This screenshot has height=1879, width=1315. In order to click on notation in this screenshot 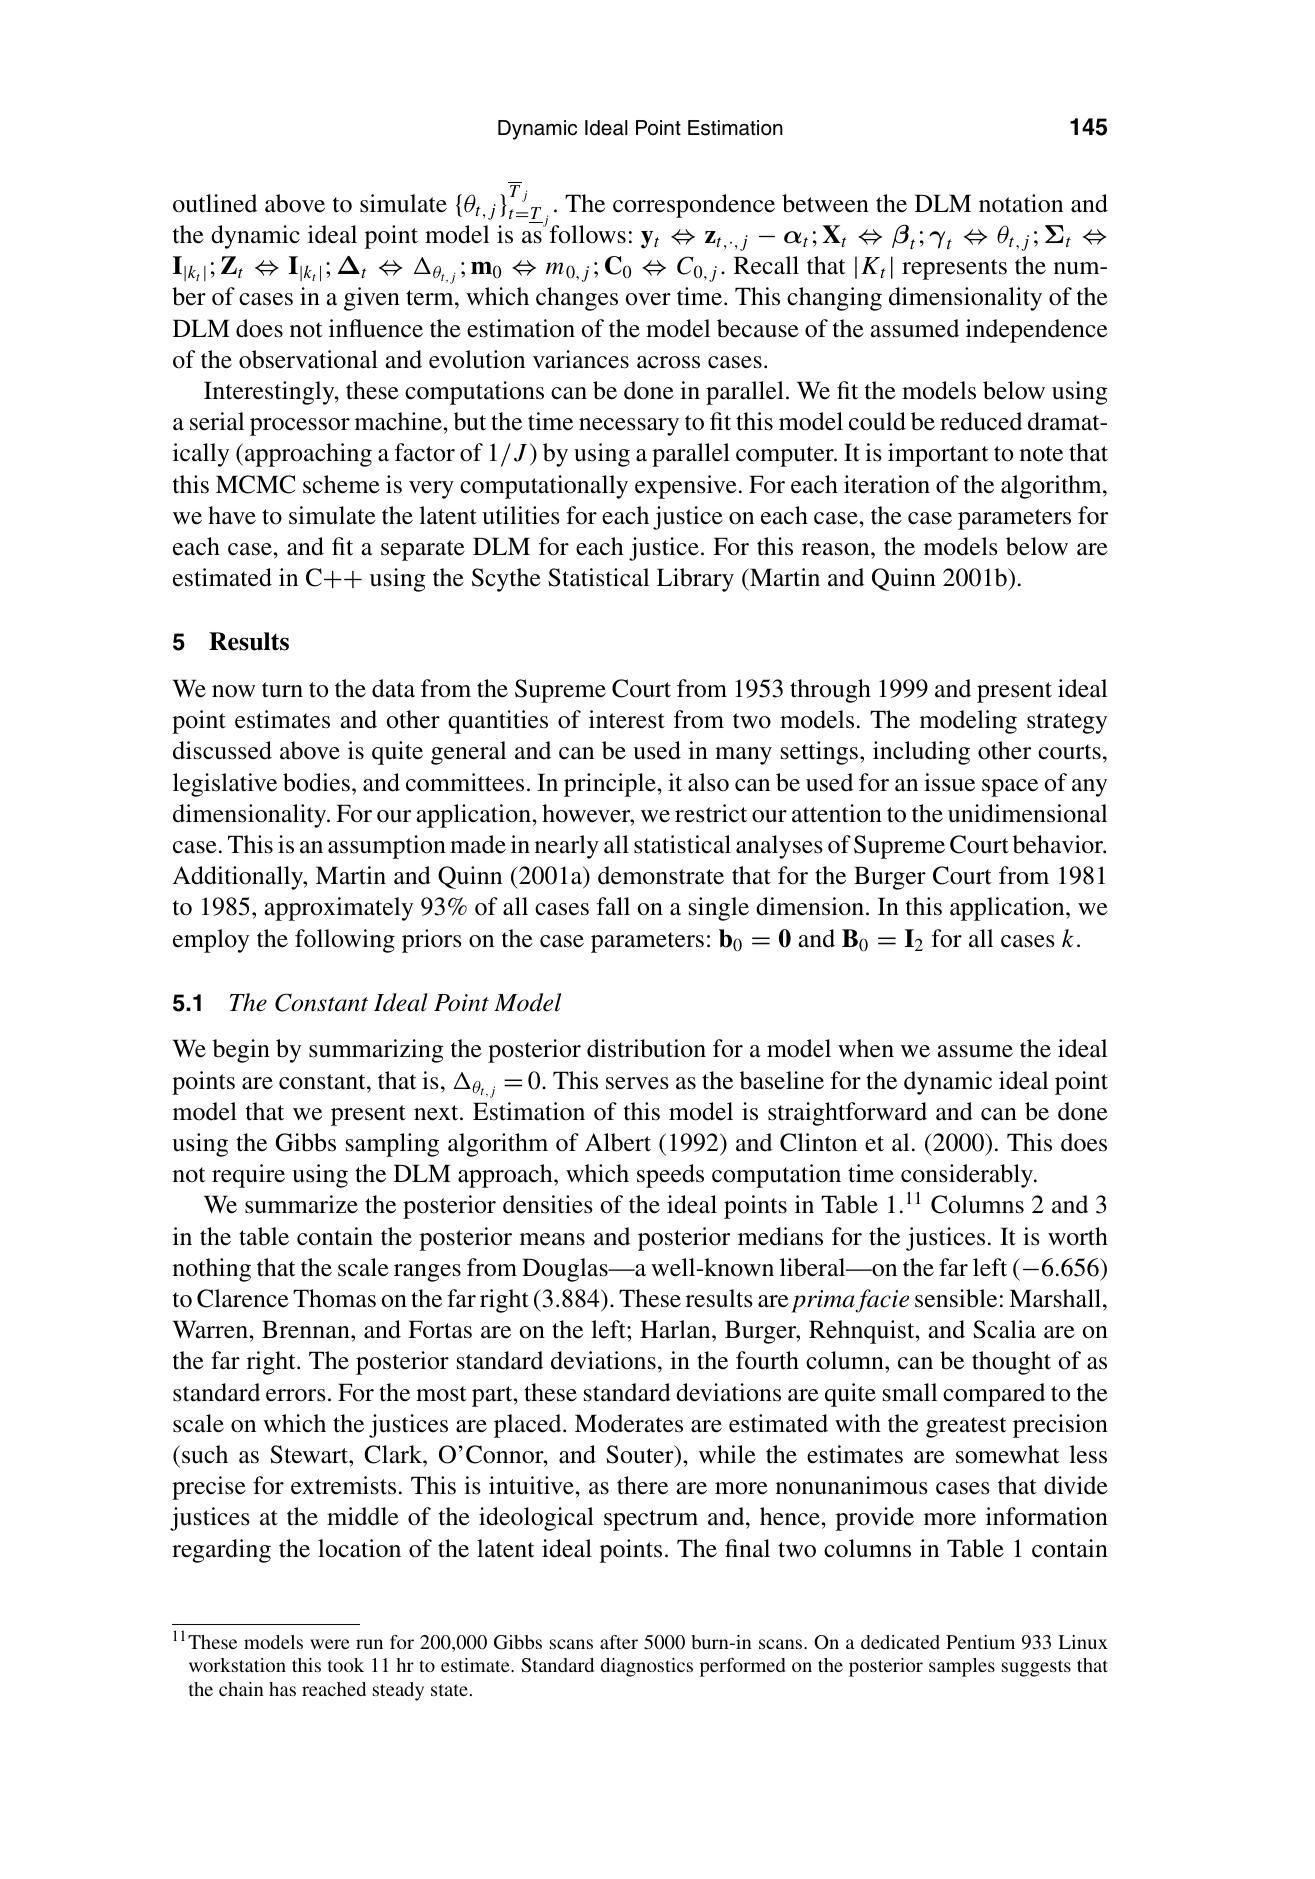, I will do `click(1021, 203)`.
